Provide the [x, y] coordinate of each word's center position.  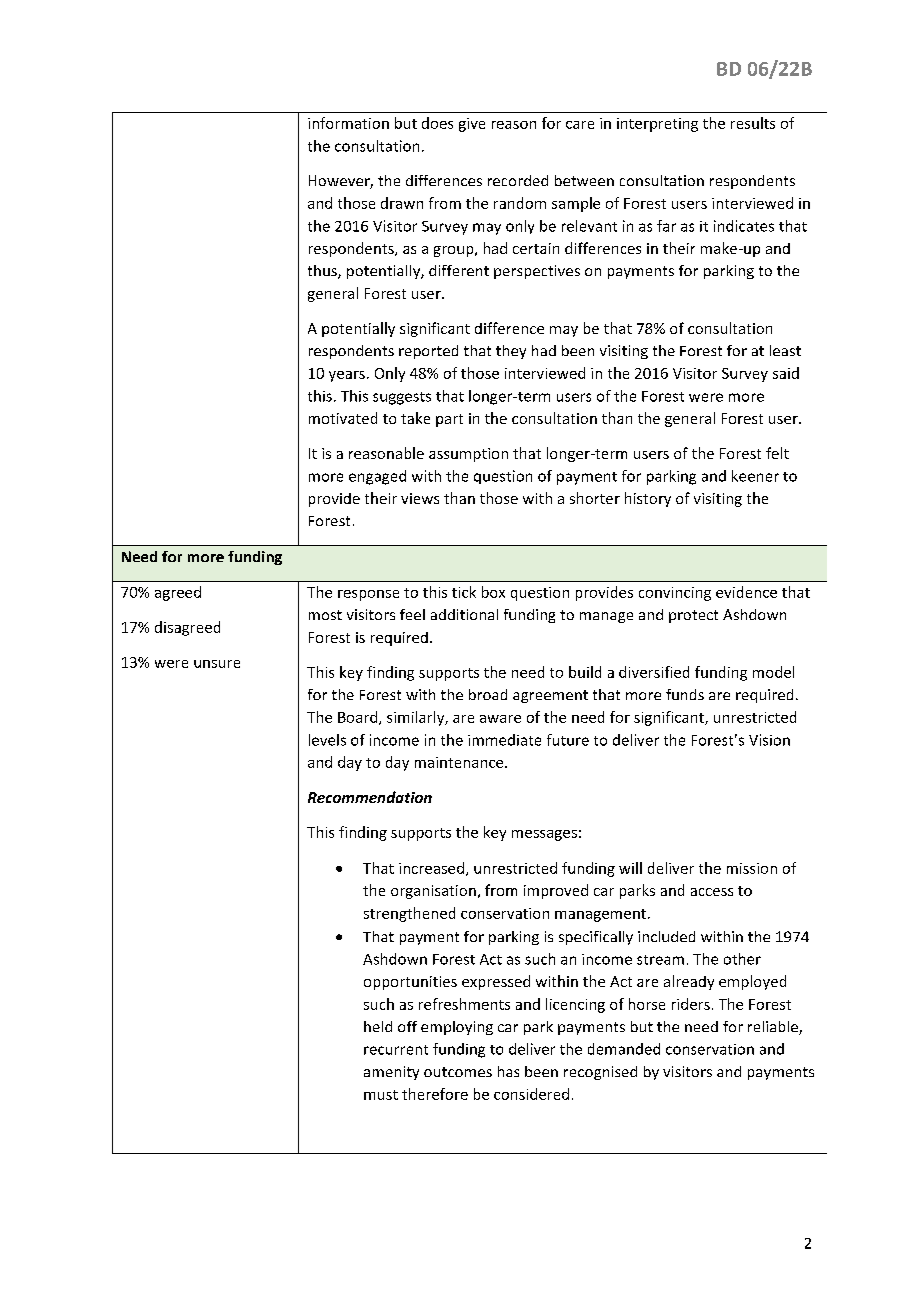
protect [693, 616]
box [493, 592]
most [325, 615]
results [753, 123]
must [381, 1095]
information [348, 123]
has [508, 1071]
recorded [518, 180]
